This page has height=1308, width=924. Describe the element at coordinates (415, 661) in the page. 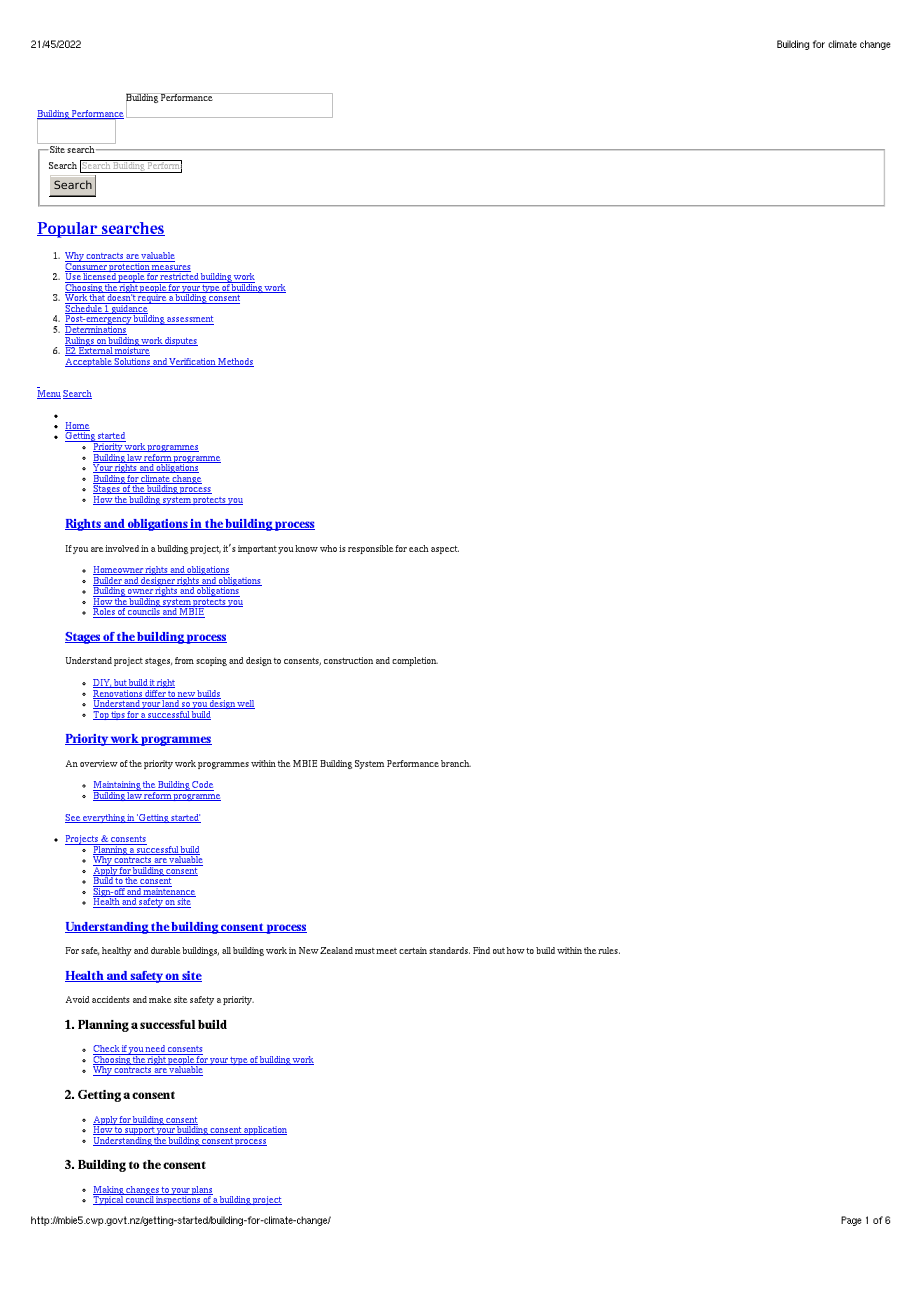

I see `completion` at that location.
